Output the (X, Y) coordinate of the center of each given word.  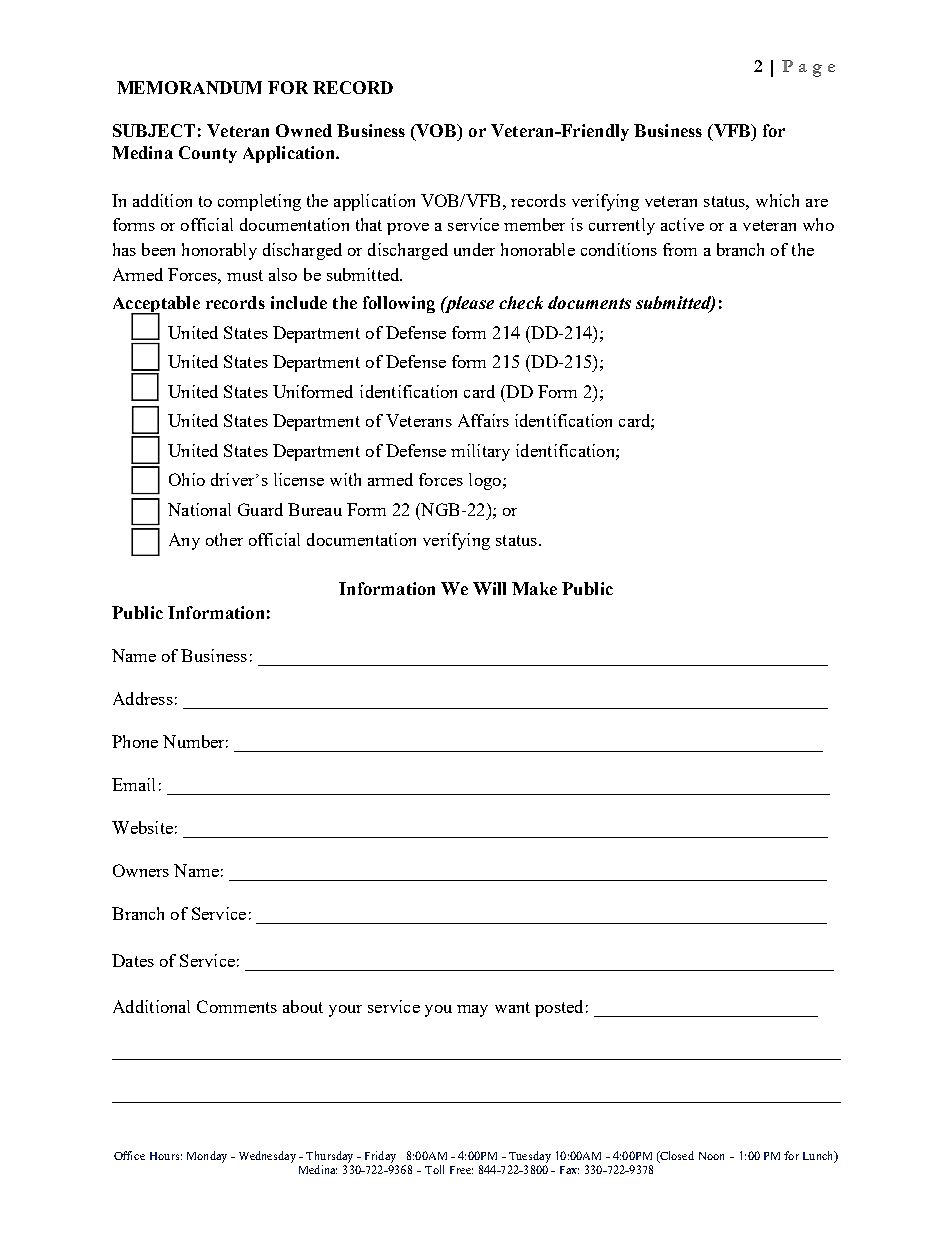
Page (808, 68)
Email (133, 784)
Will (489, 588)
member (534, 224)
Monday (207, 1157)
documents (589, 302)
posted (559, 1008)
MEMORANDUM (189, 87)
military (480, 452)
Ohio (187, 479)
